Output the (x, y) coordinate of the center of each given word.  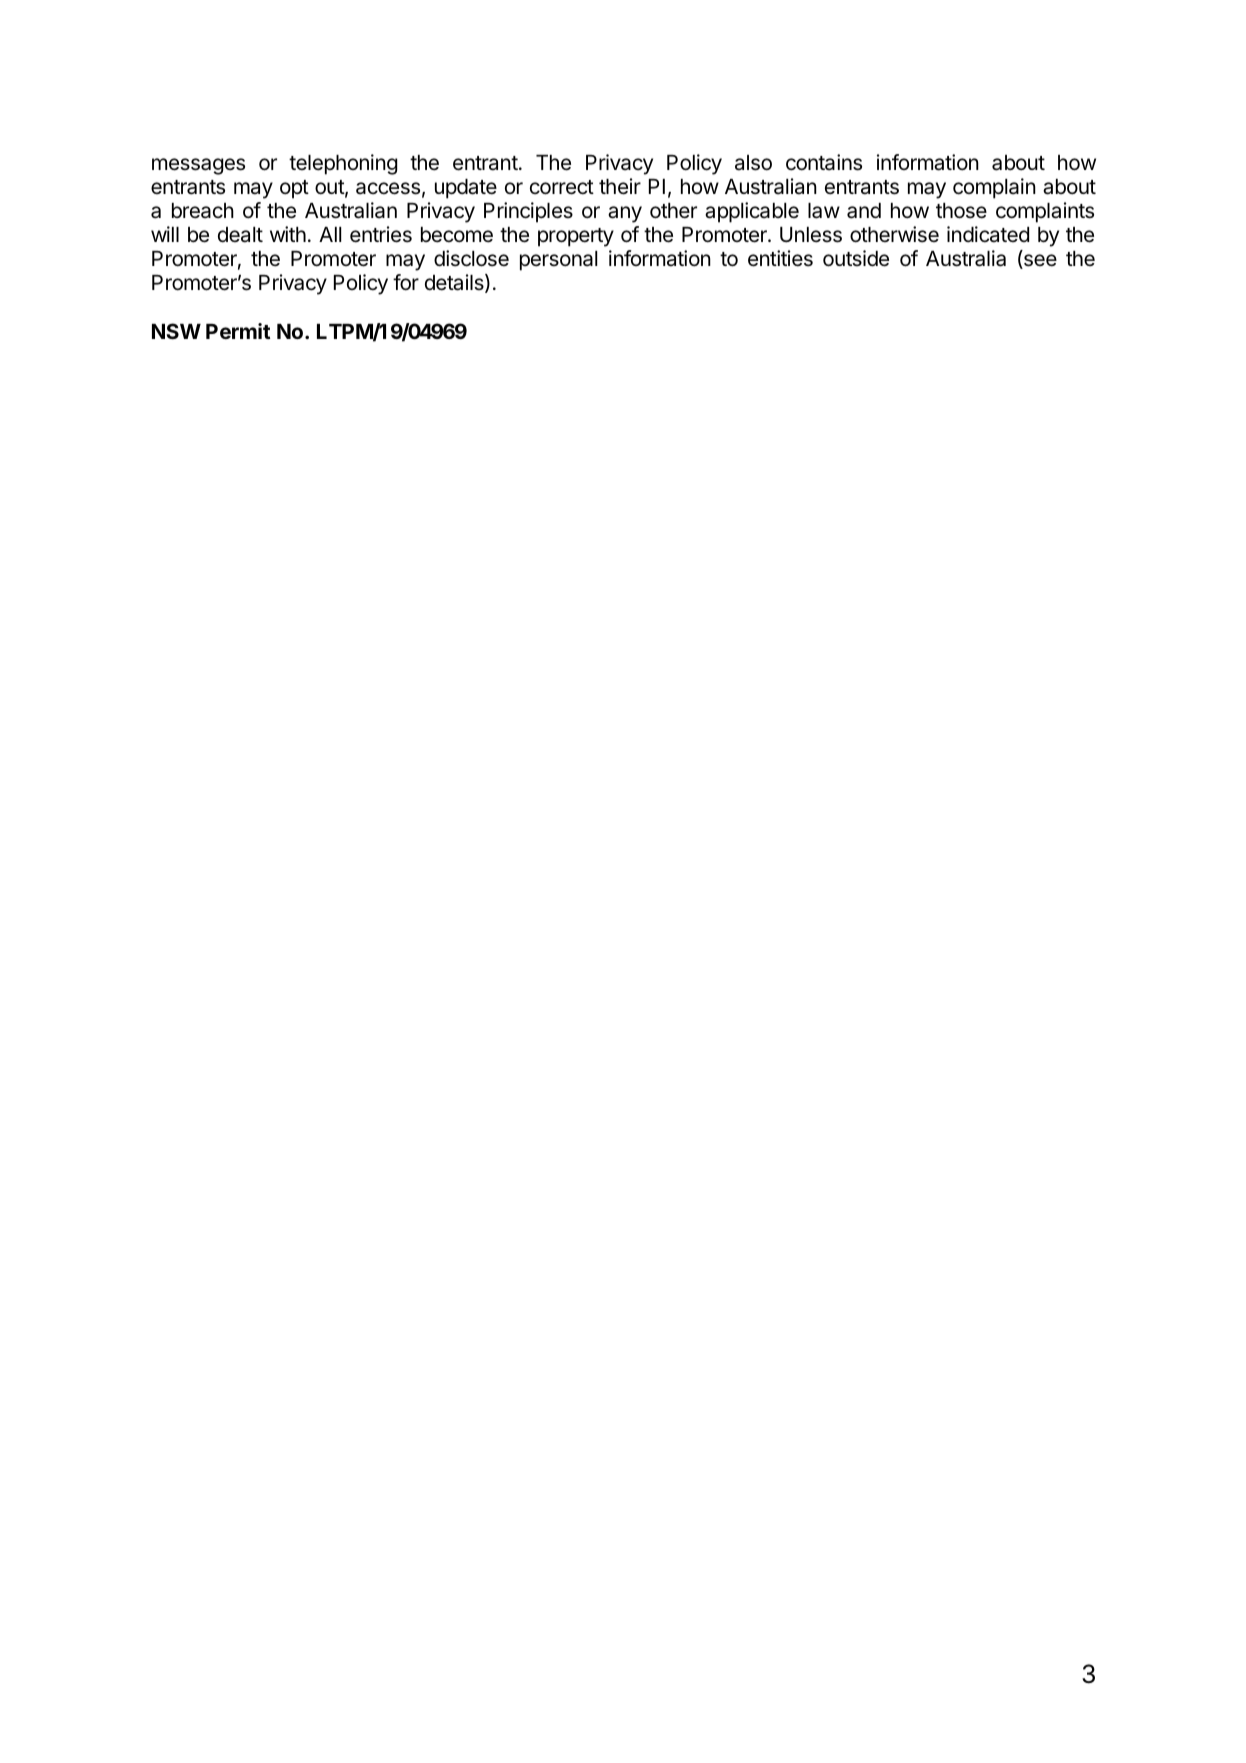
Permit (238, 331)
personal (558, 261)
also (753, 163)
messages (198, 166)
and (864, 211)
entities (780, 258)
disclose (471, 258)
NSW (176, 331)
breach (203, 211)
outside (856, 258)
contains (824, 162)
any (625, 214)
